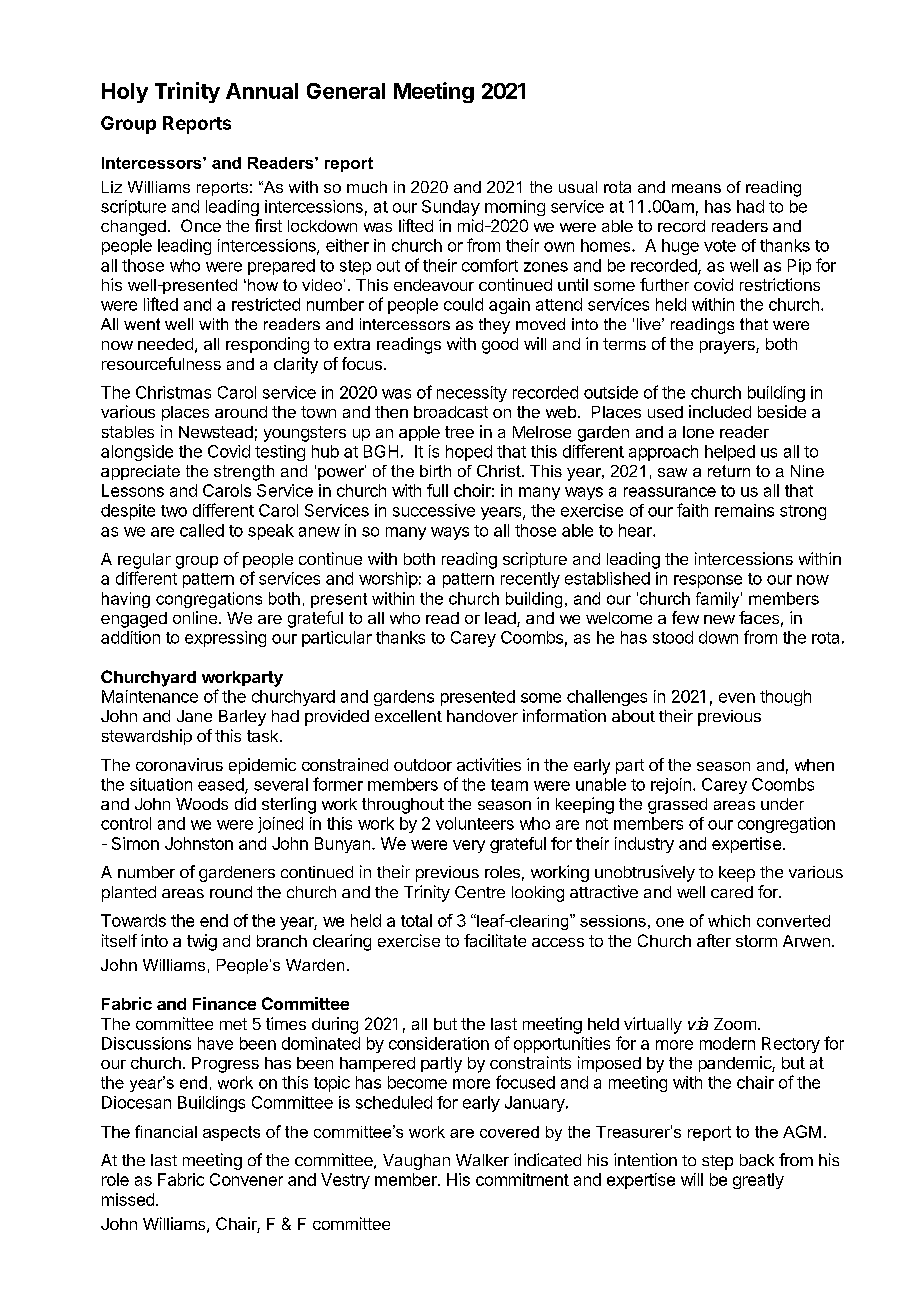 This page has height=1307, width=924. Describe the element at coordinates (732, 892) in the page. I see `cared` at that location.
